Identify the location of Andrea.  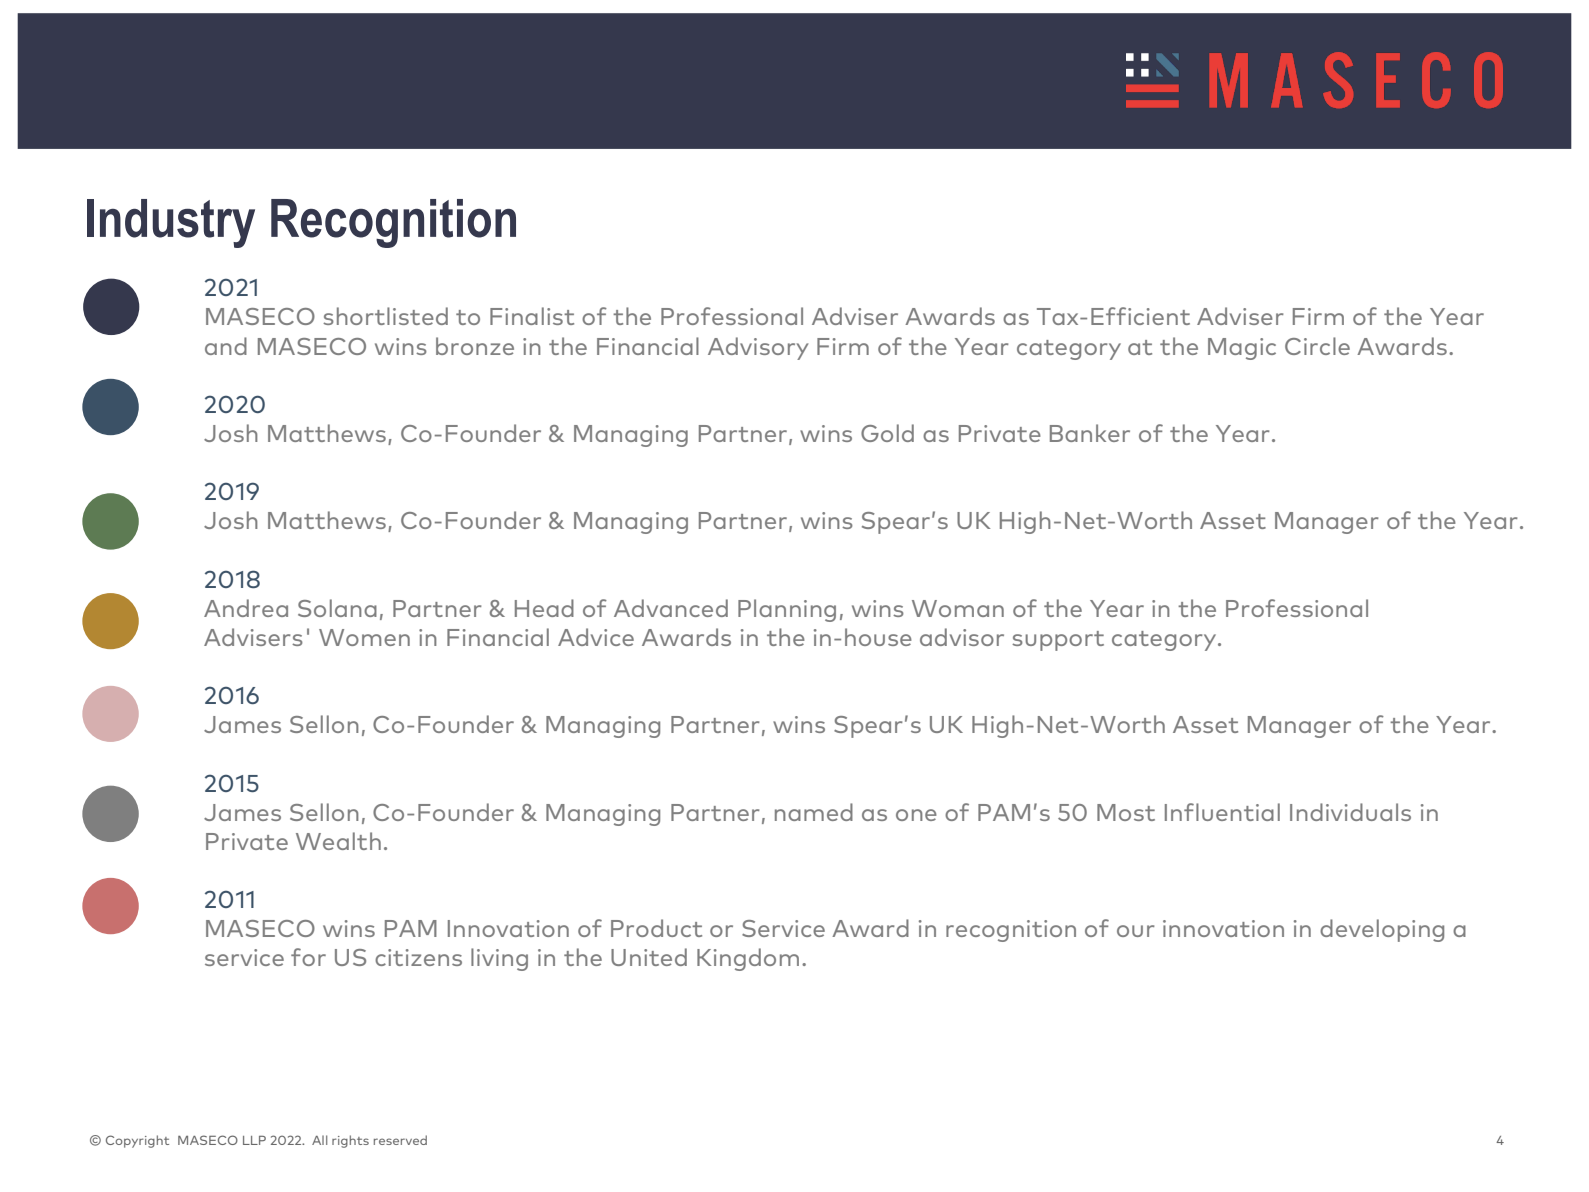
(246, 608).
